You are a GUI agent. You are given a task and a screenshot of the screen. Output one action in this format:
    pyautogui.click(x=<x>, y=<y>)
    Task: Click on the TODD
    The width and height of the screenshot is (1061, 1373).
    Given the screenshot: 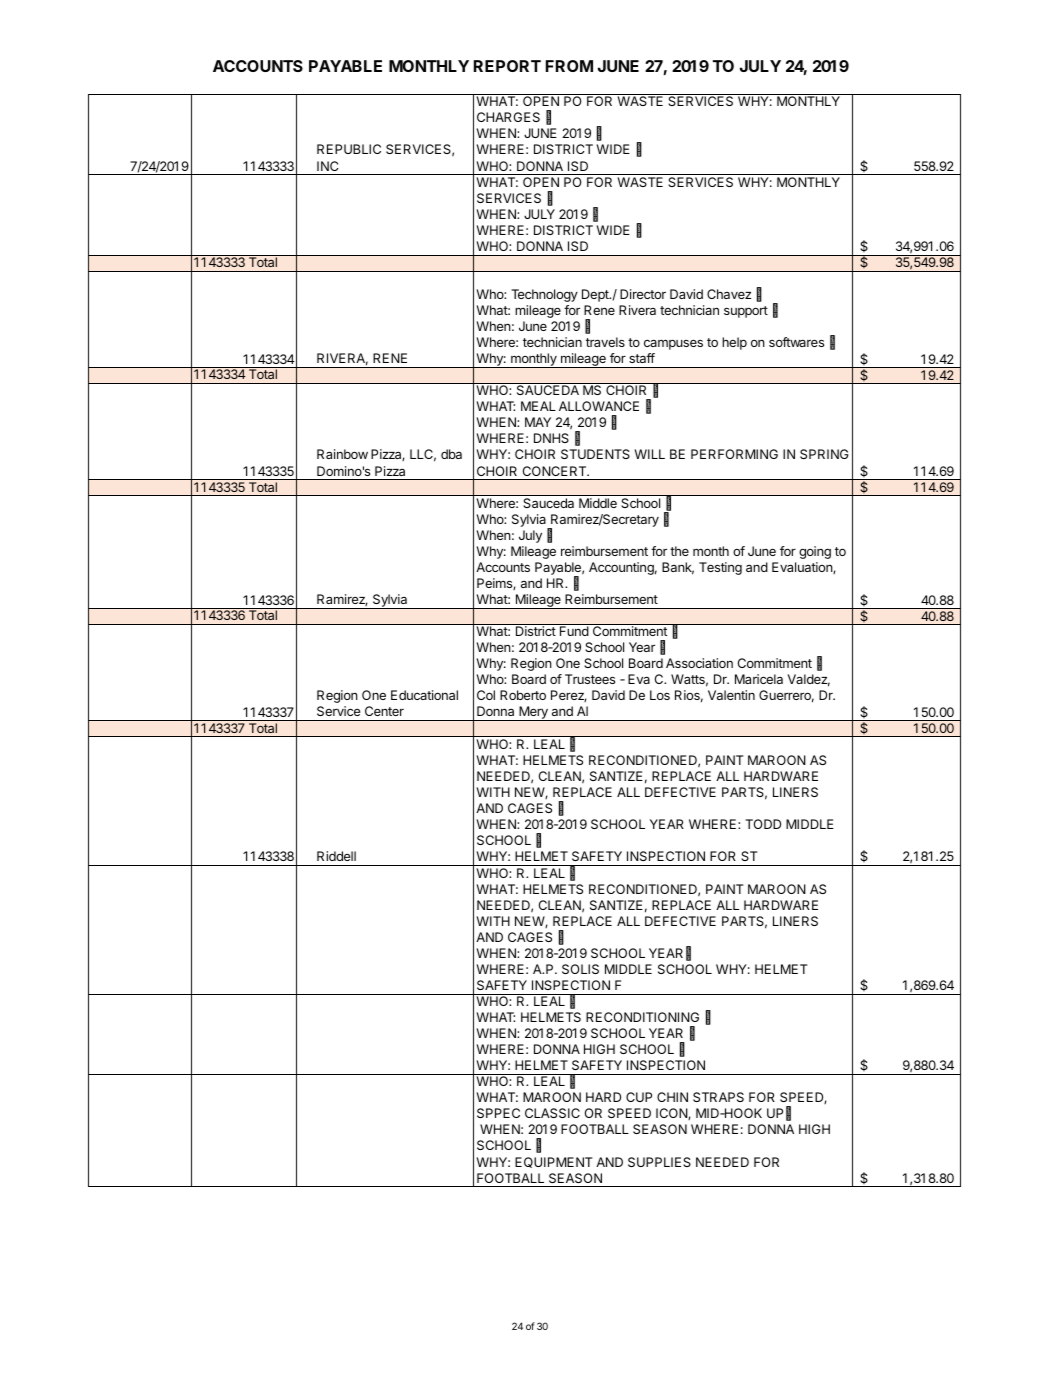 What is the action you would take?
    pyautogui.click(x=763, y=824)
